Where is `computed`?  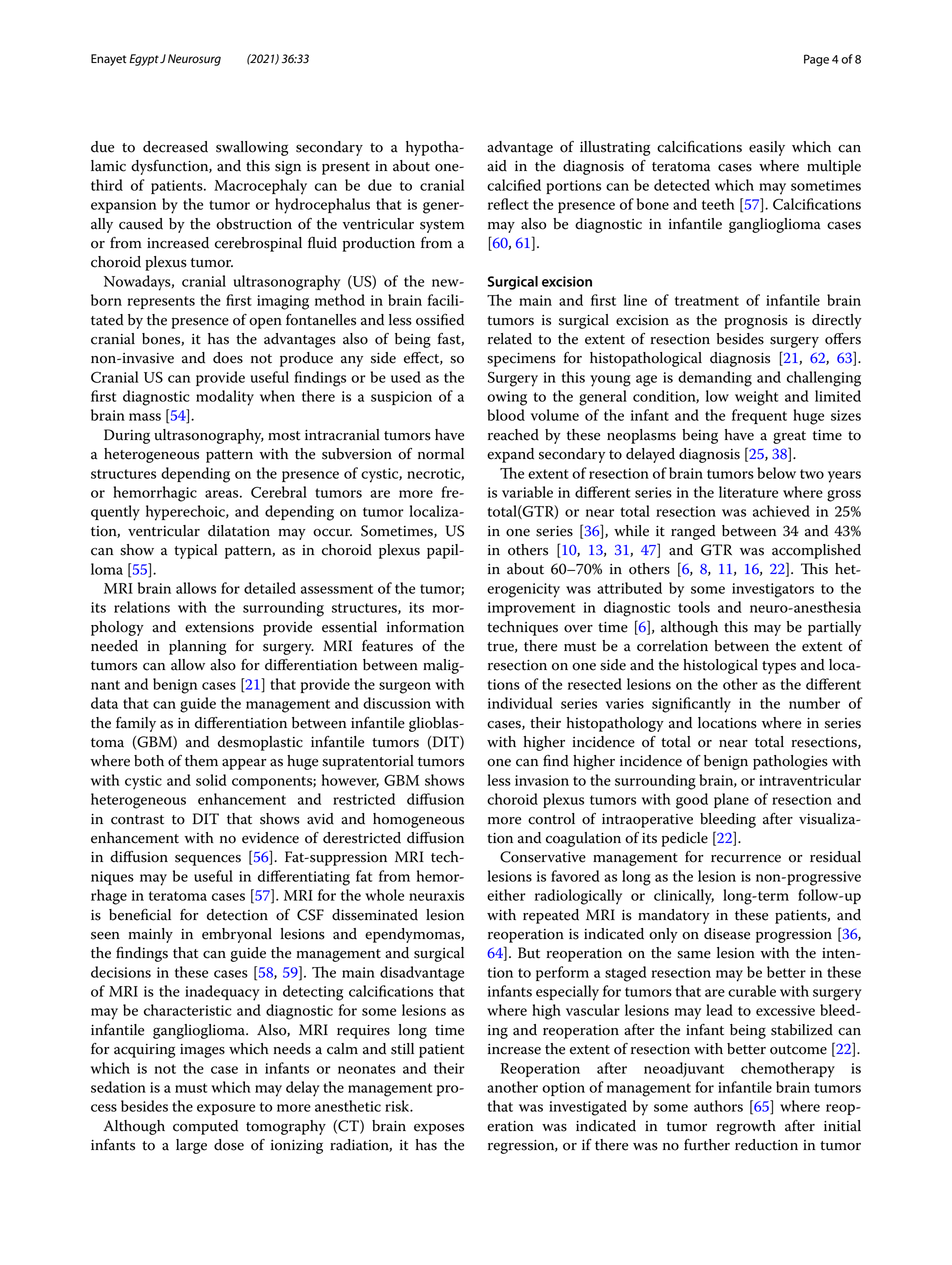 computed is located at coordinates (205, 1127).
